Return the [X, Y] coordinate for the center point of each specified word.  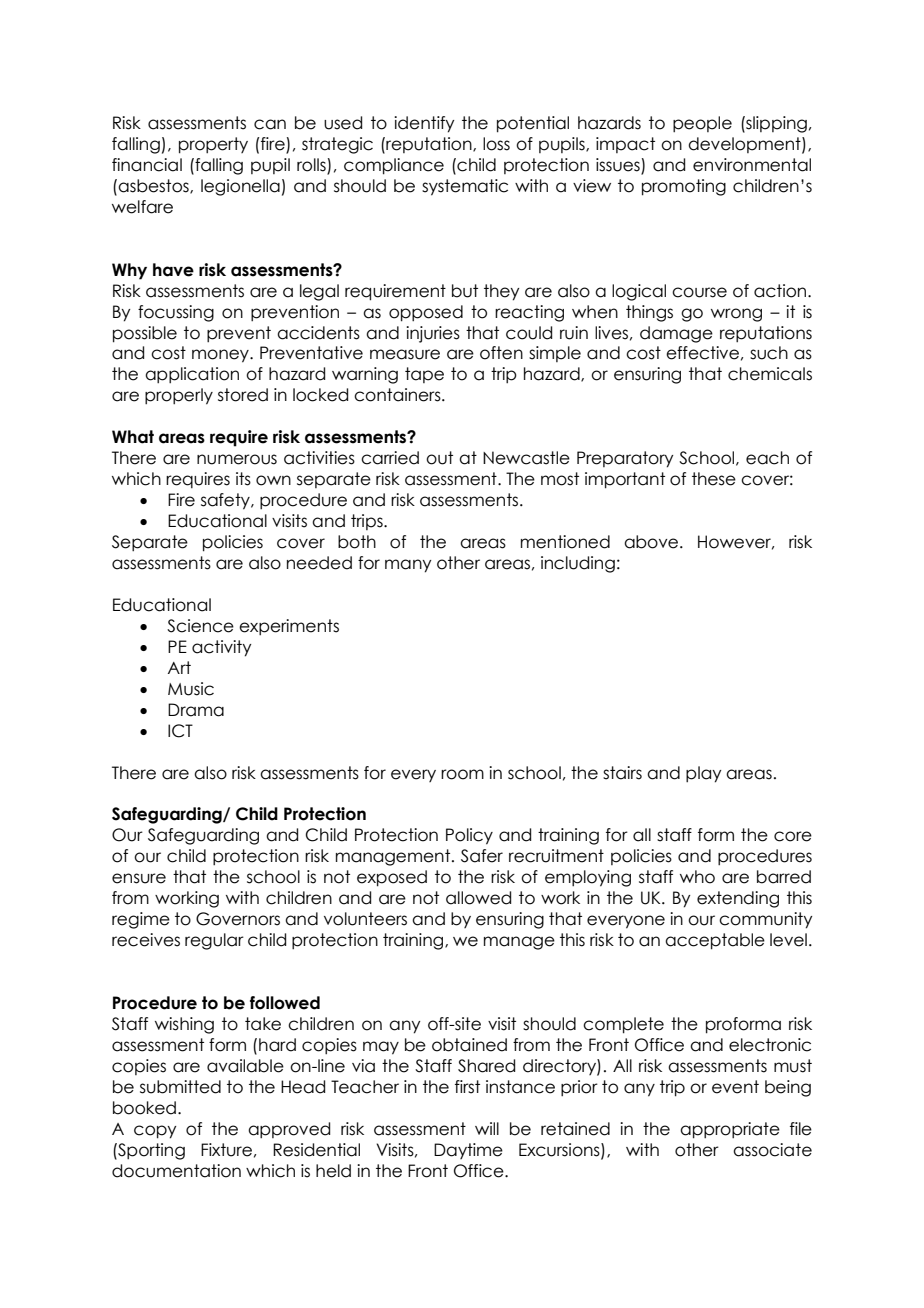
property [213, 145]
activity [221, 648]
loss [496, 144]
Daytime [468, 1151]
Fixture [226, 1150]
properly [179, 396]
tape [424, 375]
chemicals [770, 374]
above [652, 542]
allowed [478, 898]
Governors [238, 919]
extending [738, 899]
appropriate [730, 1130]
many [408, 566]
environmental [752, 165]
